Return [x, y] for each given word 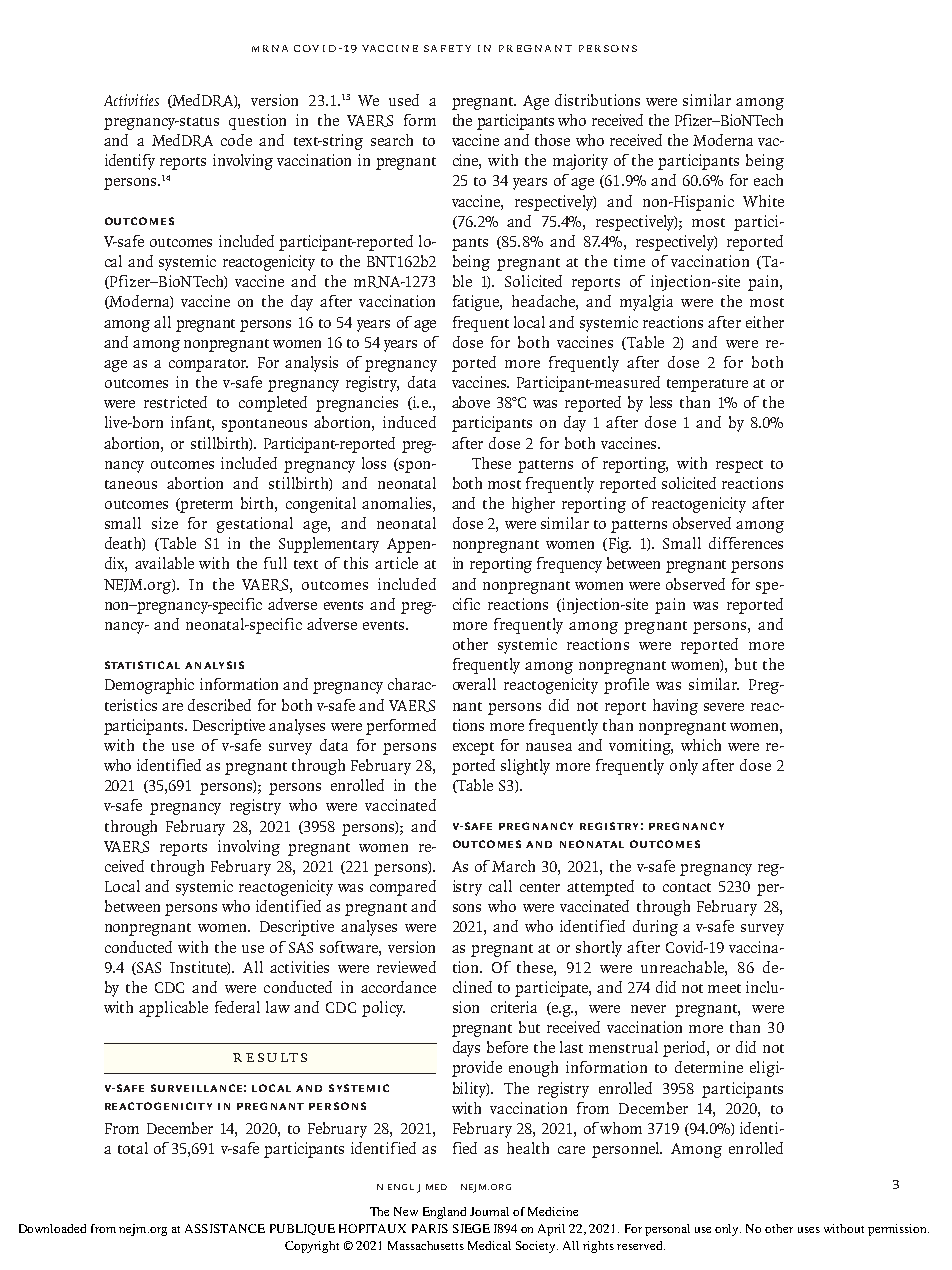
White [763, 201]
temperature [707, 385]
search [392, 140]
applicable [173, 1009]
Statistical [142, 665]
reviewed [406, 967]
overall [474, 684]
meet [724, 988]
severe [724, 707]
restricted [175, 402]
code [236, 140]
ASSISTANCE [225, 1228]
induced [409, 422]
